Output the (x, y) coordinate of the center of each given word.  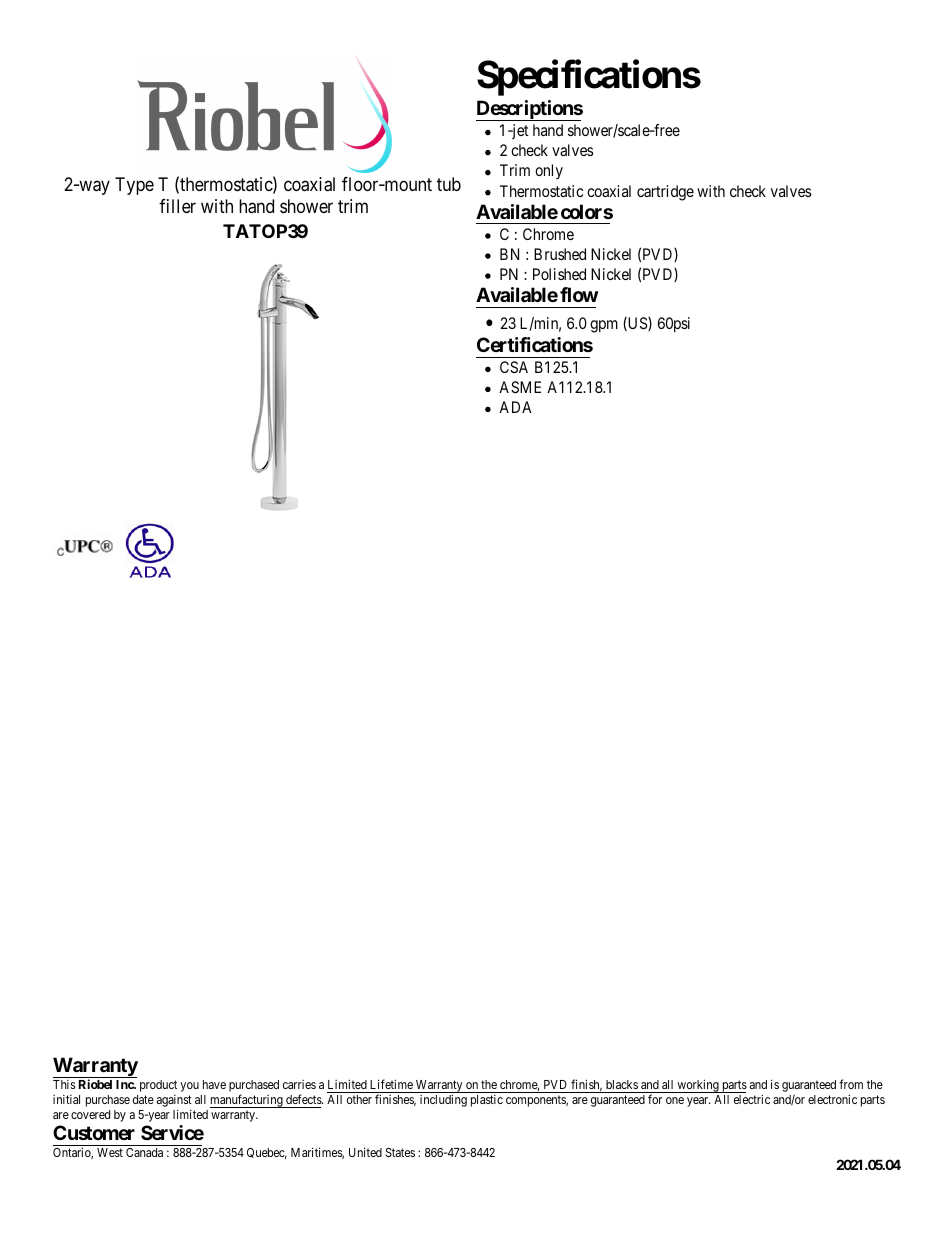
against (174, 1101)
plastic (487, 1101)
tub (449, 184)
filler (177, 206)
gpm (604, 326)
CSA (514, 367)
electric (752, 1099)
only (549, 171)
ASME (520, 387)
